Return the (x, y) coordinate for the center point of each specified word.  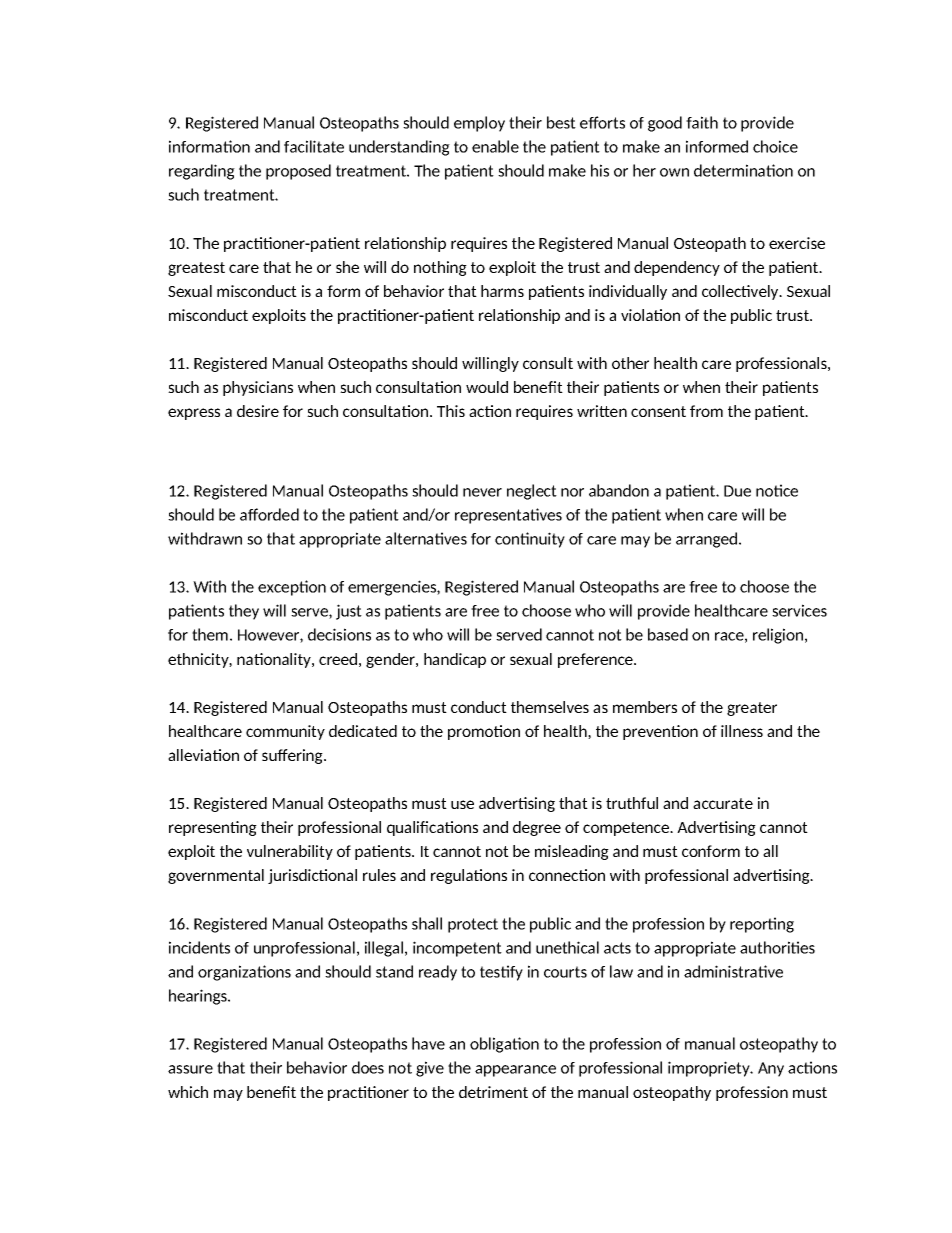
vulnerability (290, 852)
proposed (298, 172)
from (706, 411)
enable (495, 146)
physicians (258, 388)
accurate (723, 803)
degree (537, 828)
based (668, 634)
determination (743, 170)
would (487, 387)
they (244, 612)
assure (190, 1069)
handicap (455, 660)
